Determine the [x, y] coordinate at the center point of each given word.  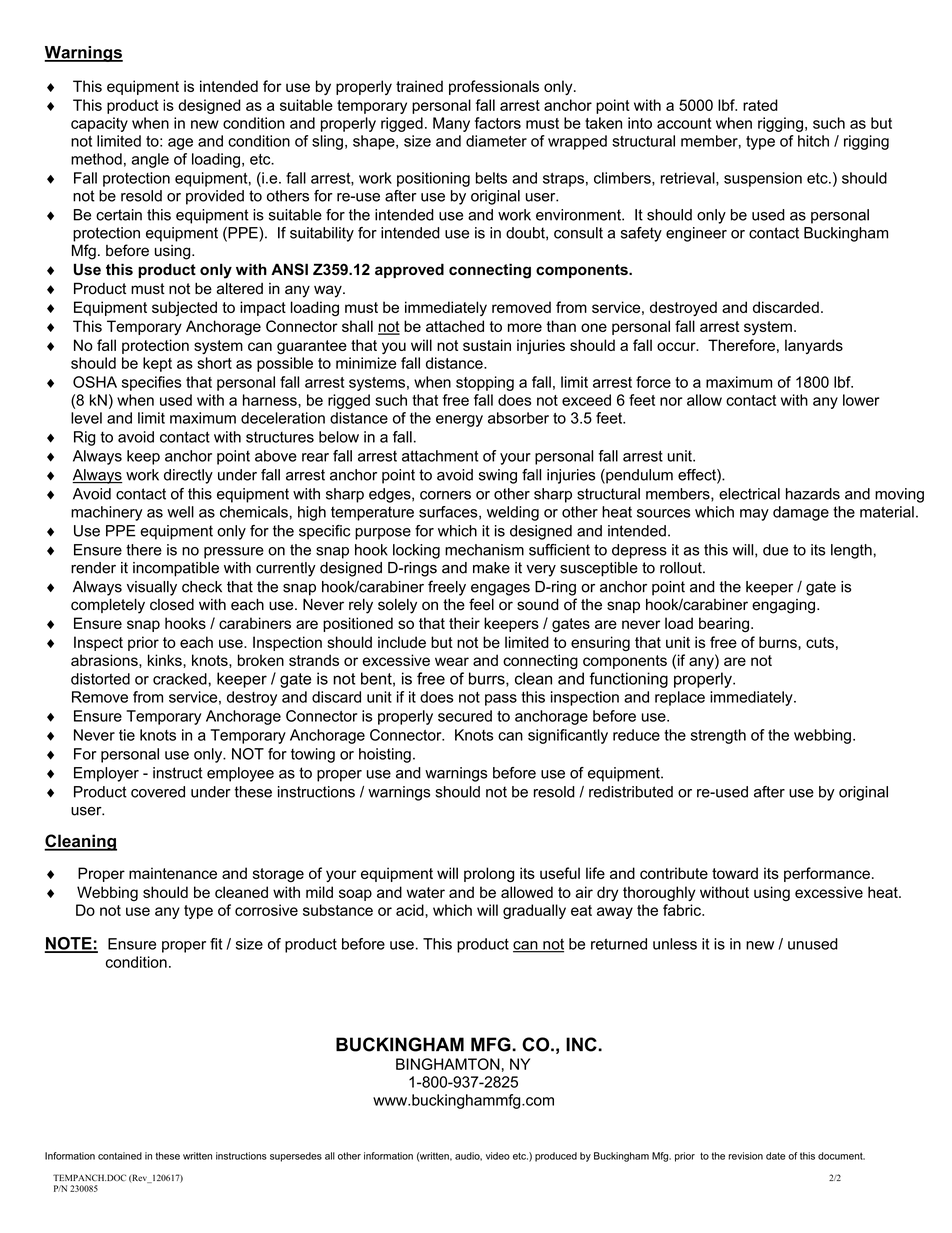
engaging [785, 606]
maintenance [173, 873]
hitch [813, 141]
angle [150, 160]
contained [120, 1156]
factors [498, 123]
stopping [485, 383]
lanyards [814, 346]
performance [827, 874]
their [464, 623]
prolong [489, 875]
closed [172, 604]
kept [157, 364]
